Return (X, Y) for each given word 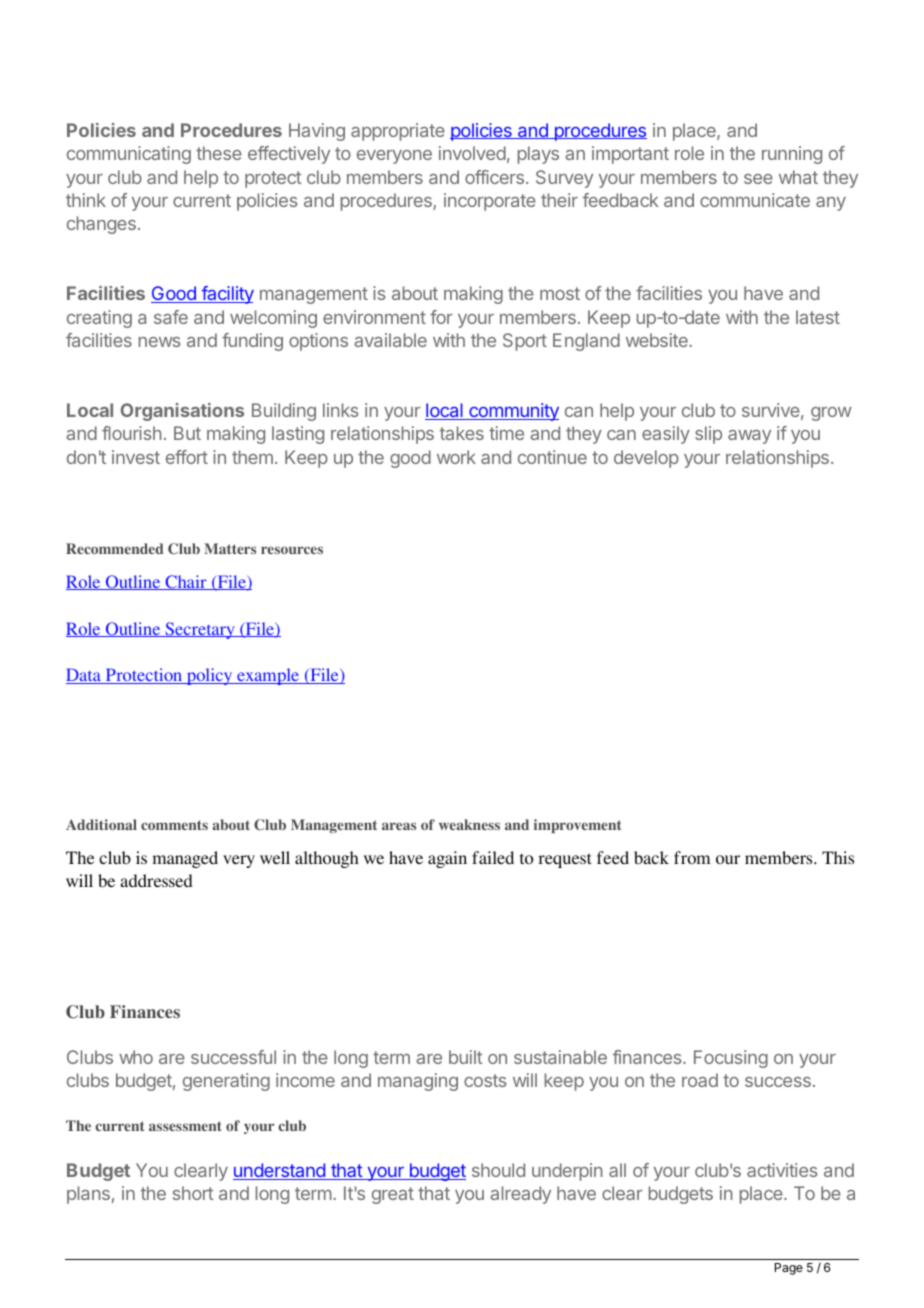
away (749, 437)
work (456, 457)
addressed (156, 880)
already (520, 1195)
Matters (230, 548)
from (692, 857)
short (193, 1193)
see (758, 179)
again (447, 859)
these (219, 153)
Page (789, 1269)
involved (472, 153)
